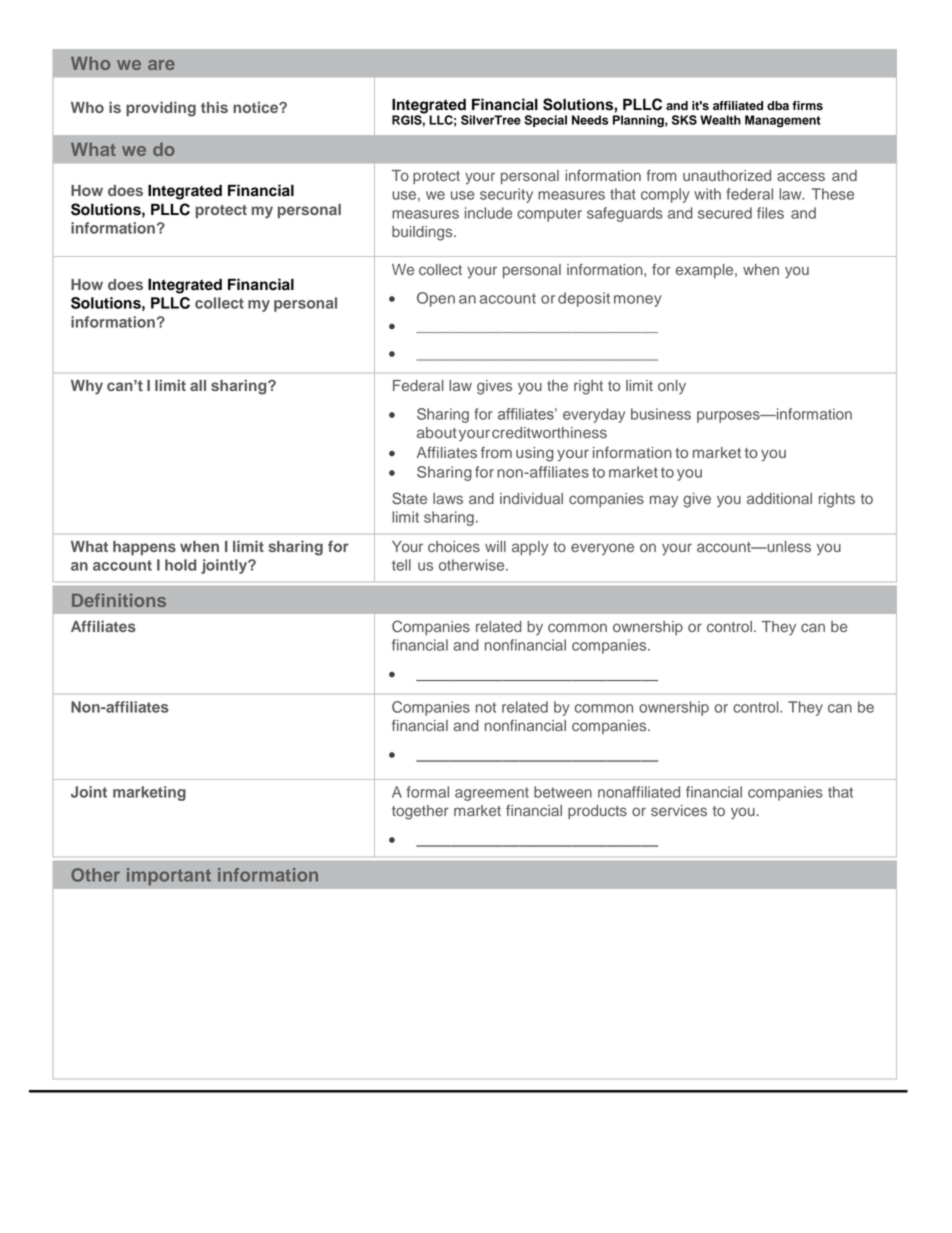  What do you see at coordinates (545, 121) in the screenshot?
I see `Special` at bounding box center [545, 121].
